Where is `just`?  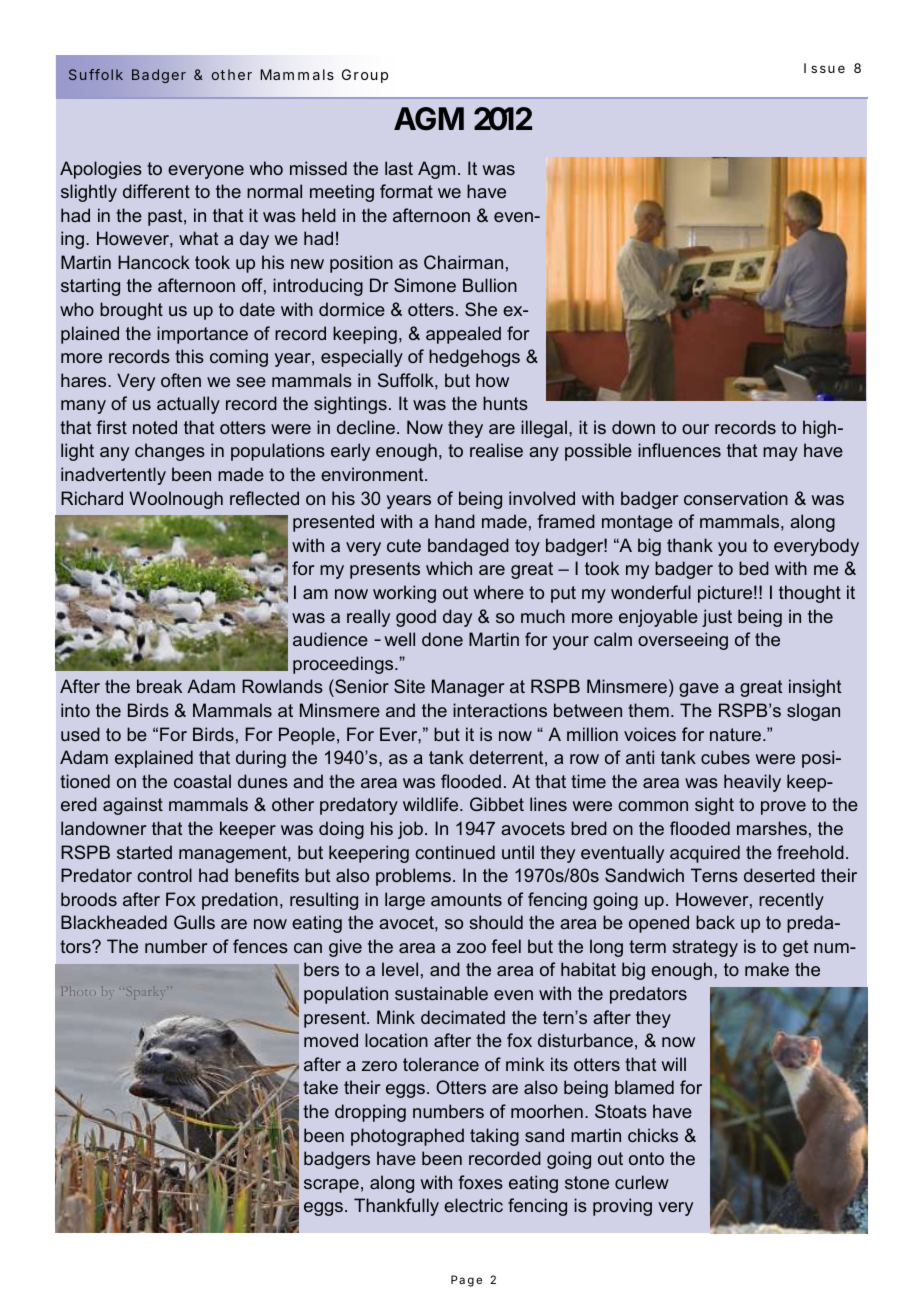
just is located at coordinates (717, 618).
